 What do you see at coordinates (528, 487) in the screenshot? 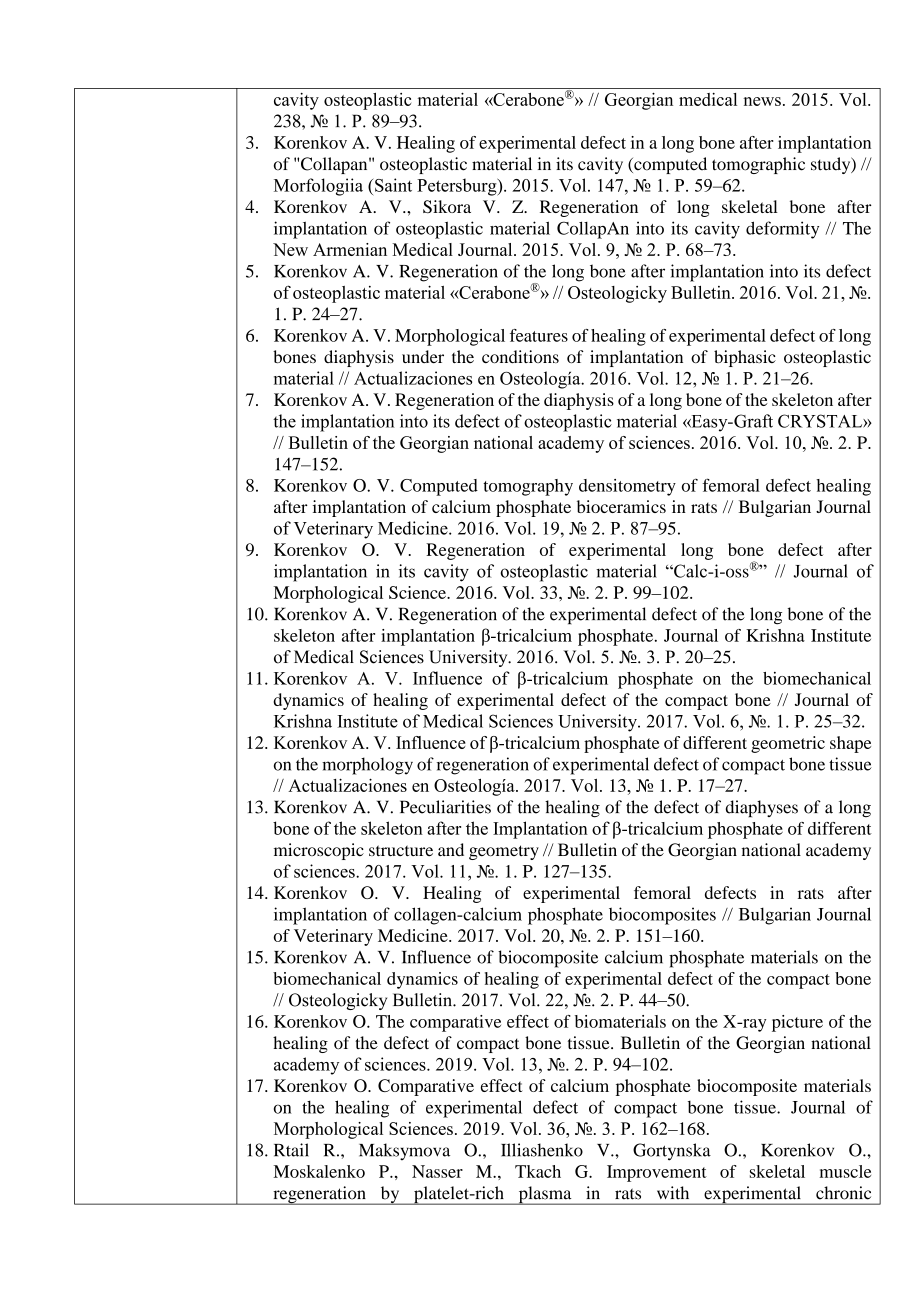
I see `tomography` at bounding box center [528, 487].
